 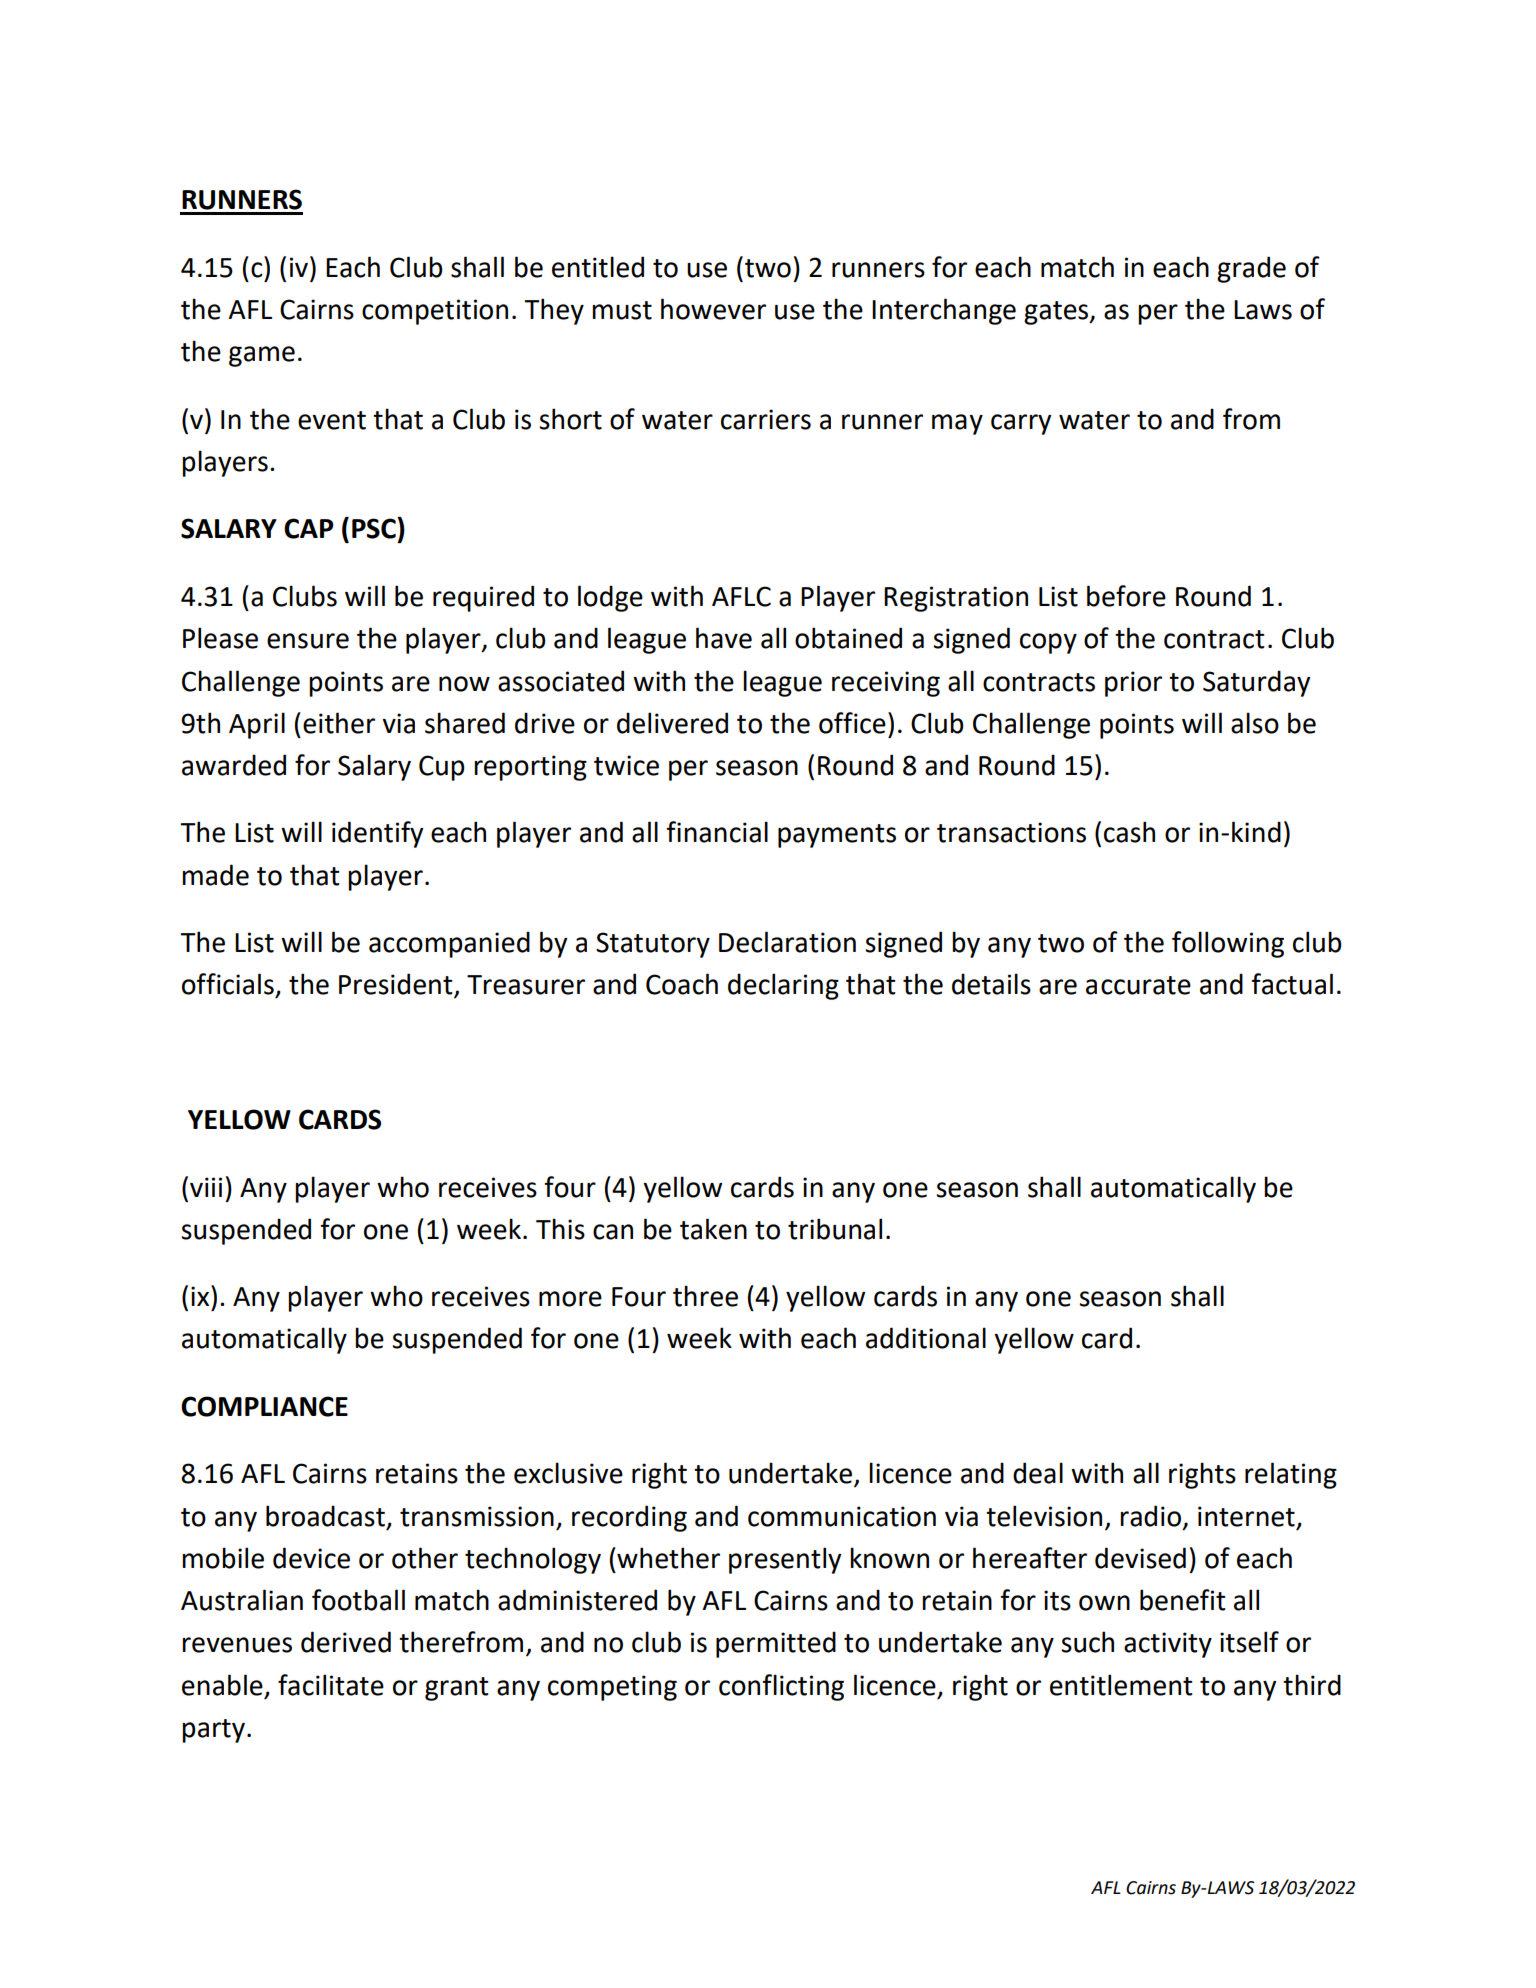 What do you see at coordinates (713, 309) in the screenshot?
I see `however` at bounding box center [713, 309].
